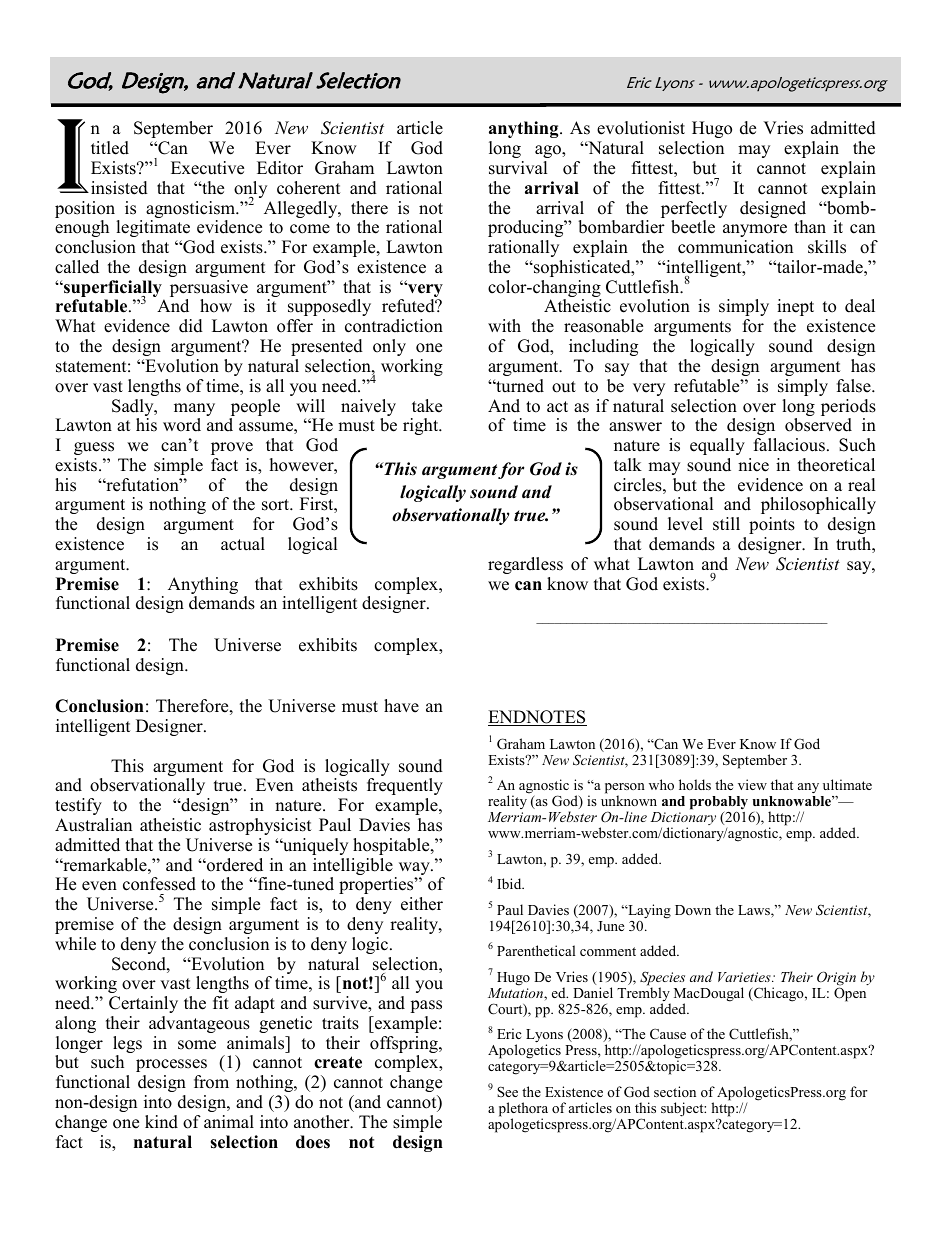 This screenshot has height=1233, width=952. I want to click on See, so click(507, 1091).
